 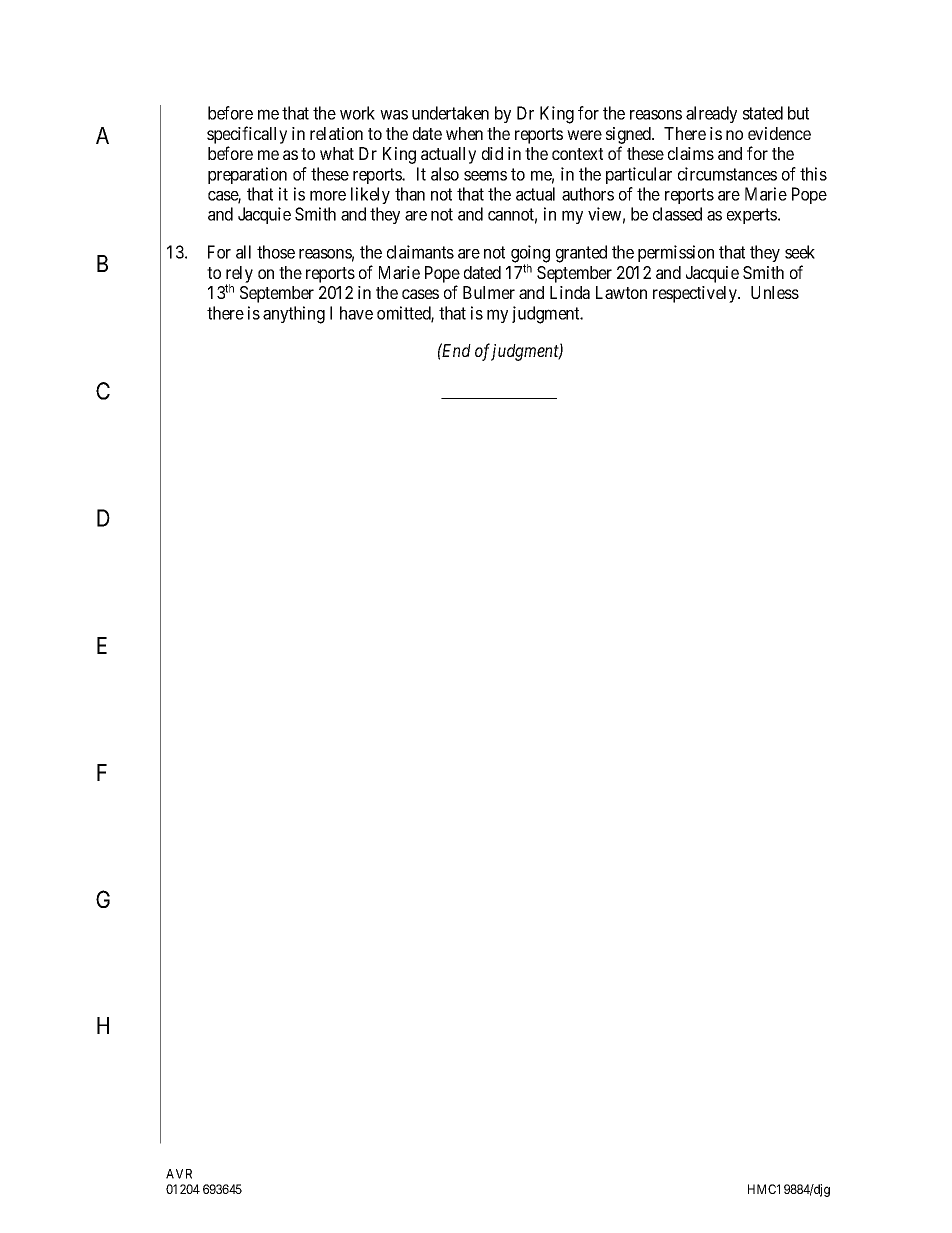 I want to click on Linda, so click(x=570, y=292).
